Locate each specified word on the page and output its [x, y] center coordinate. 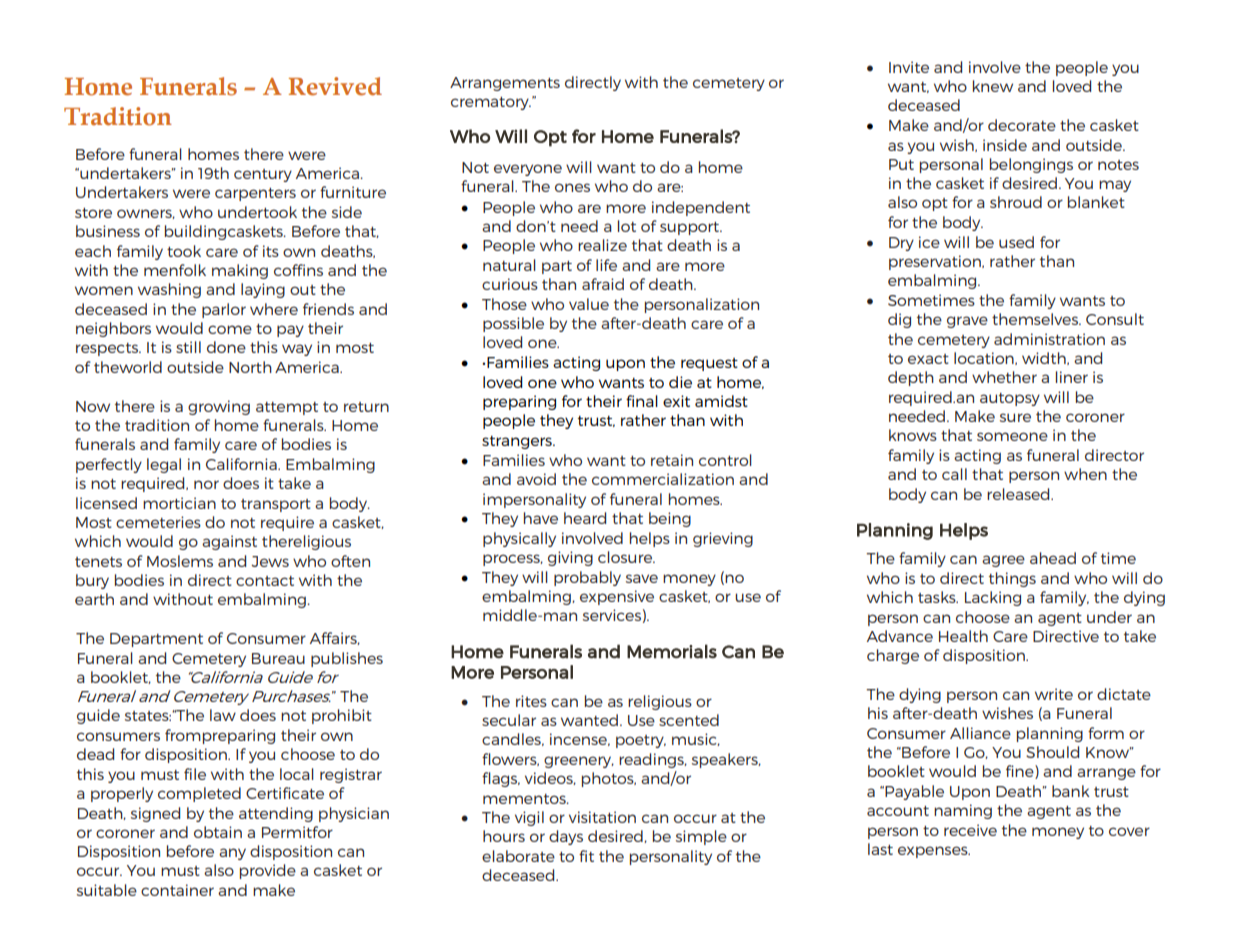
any [232, 854]
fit [586, 856]
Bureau [278, 658]
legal [164, 465]
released [1019, 494]
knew [993, 86]
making [240, 271]
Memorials [672, 651]
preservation [936, 262]
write [1054, 694]
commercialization [663, 479]
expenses [934, 852]
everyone [528, 170]
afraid [603, 284]
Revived [335, 86]
